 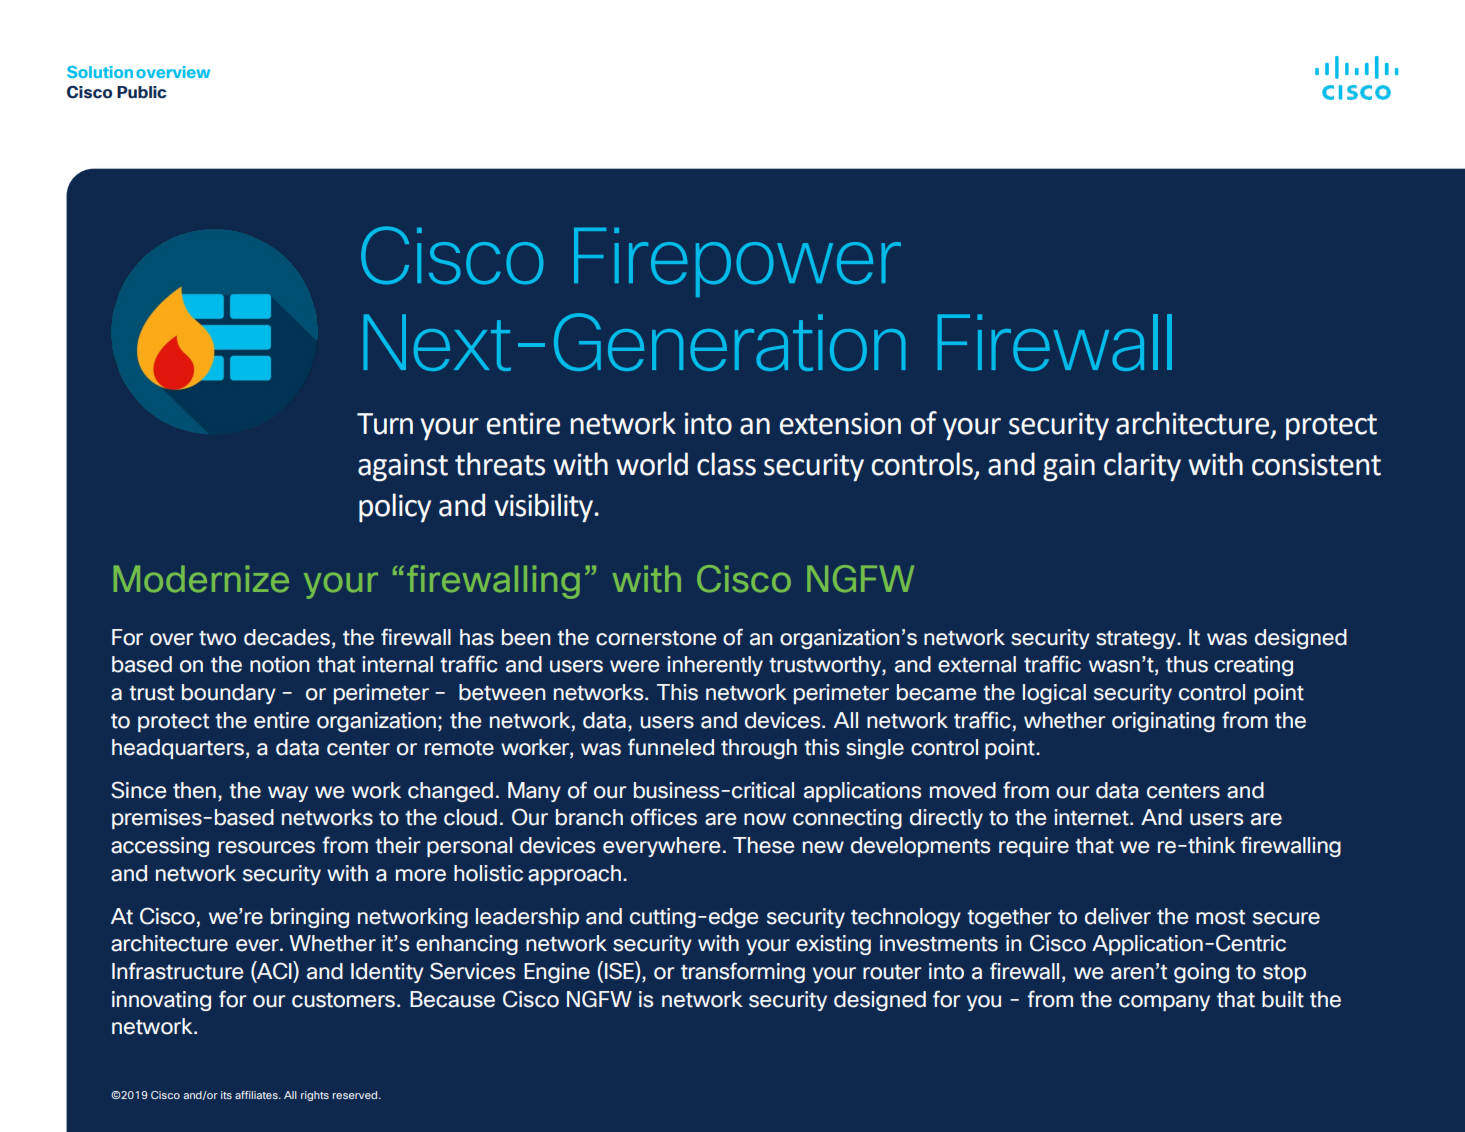 What do you see at coordinates (142, 92) in the image?
I see `Public` at bounding box center [142, 92].
